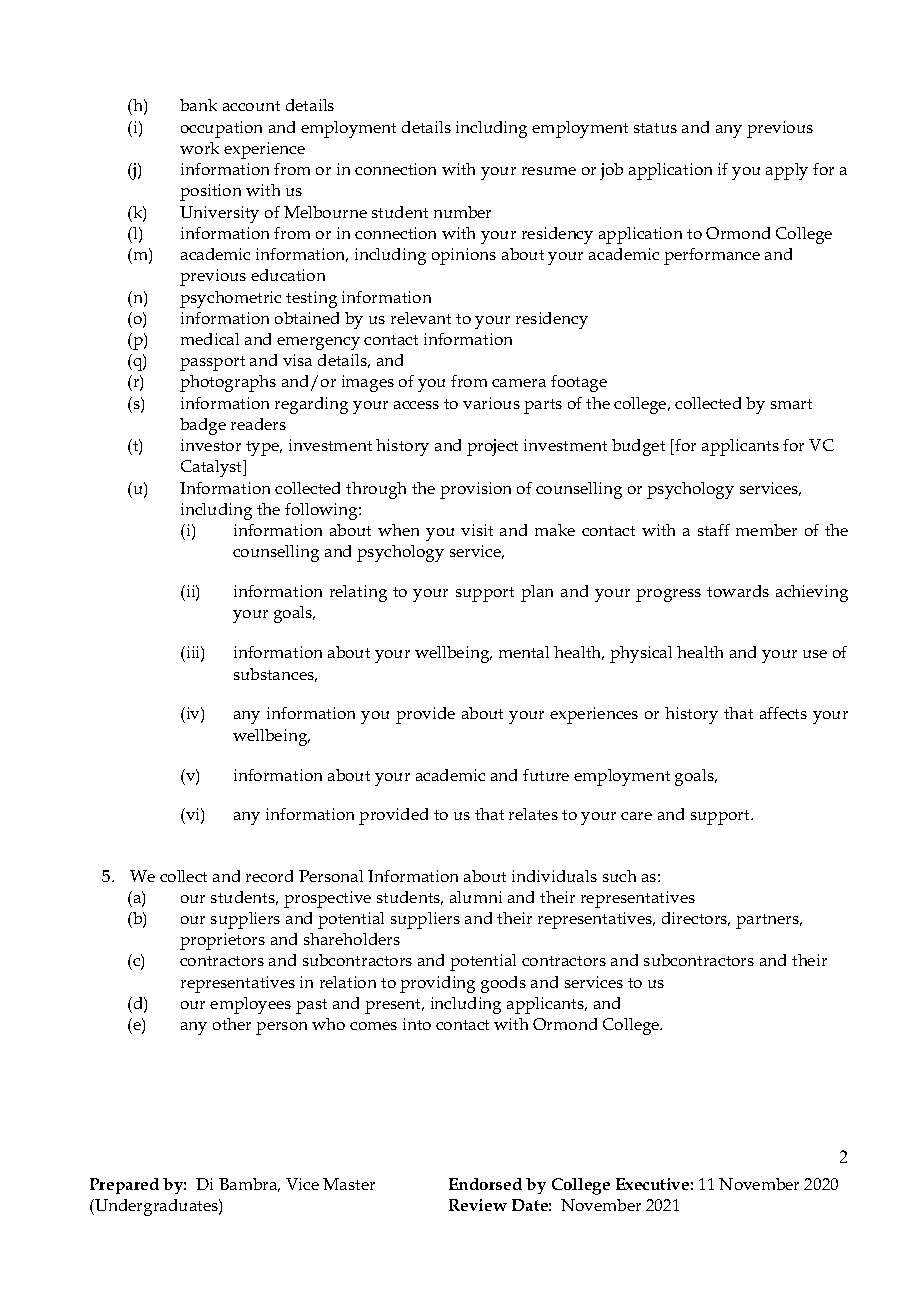 The width and height of the document is (924, 1308). What do you see at coordinates (787, 171) in the document?
I see `apply` at bounding box center [787, 171].
